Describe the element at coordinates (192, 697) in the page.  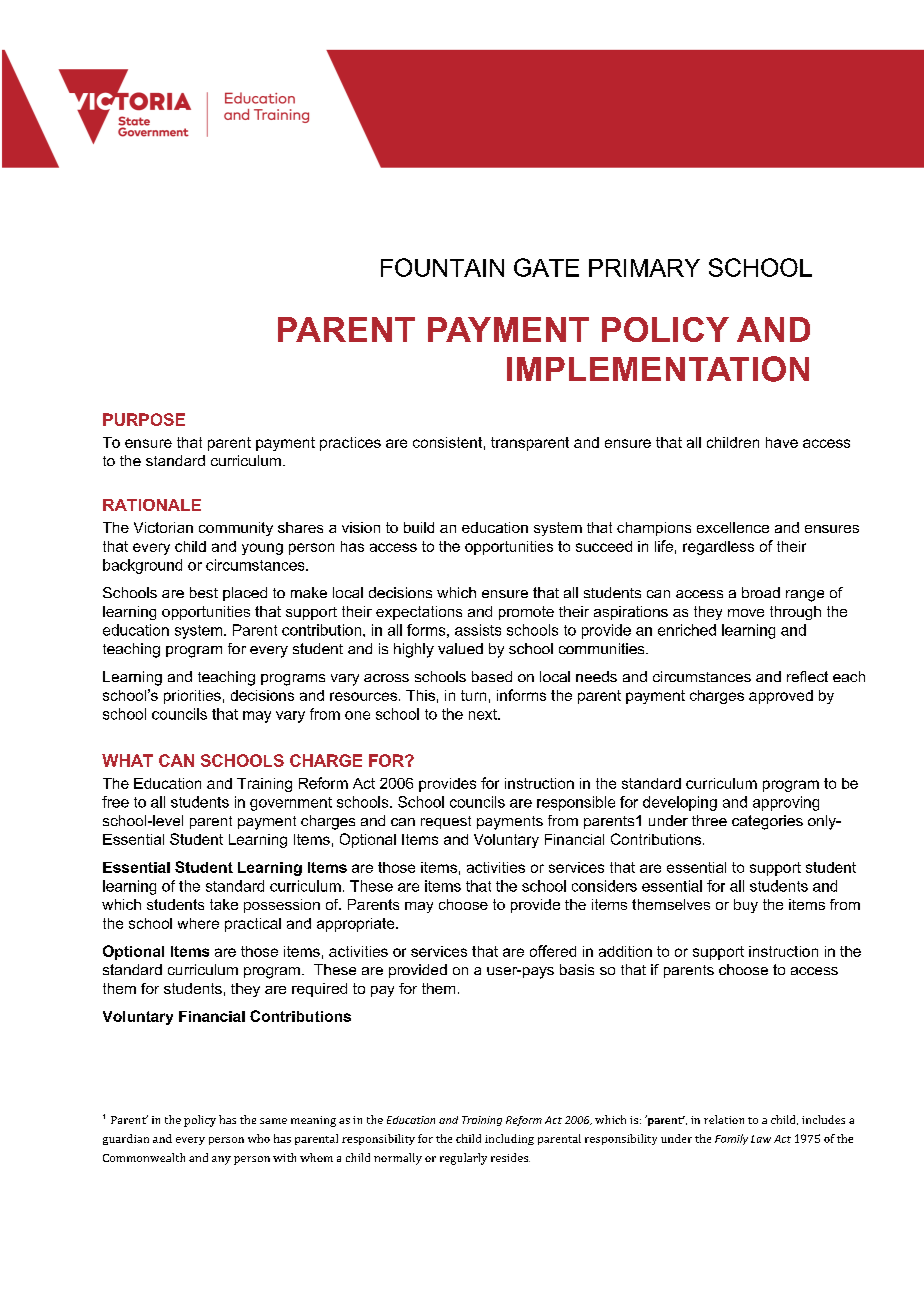
I see `priorities` at that location.
